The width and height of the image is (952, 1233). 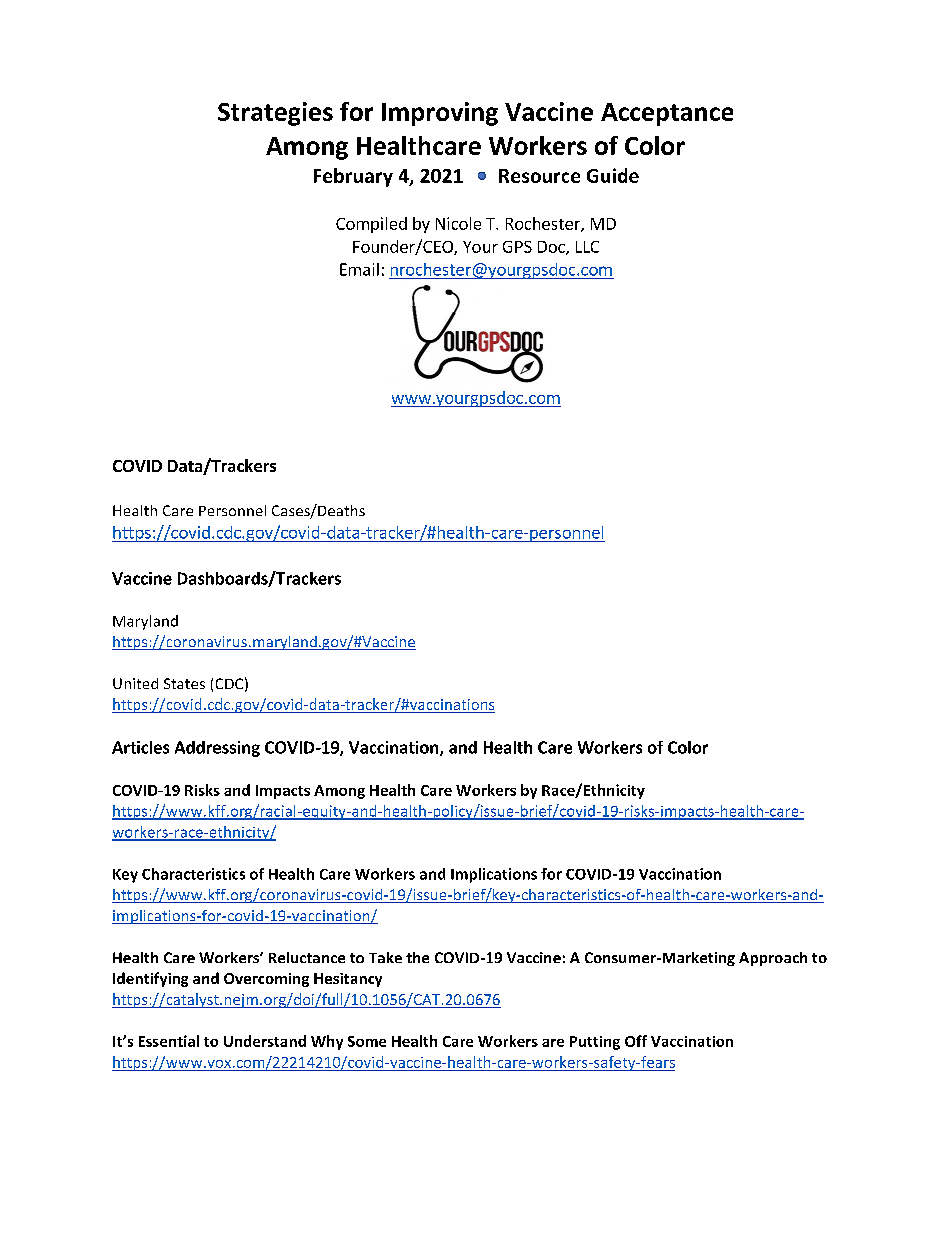 What do you see at coordinates (169, 1041) in the image?
I see `Essential` at bounding box center [169, 1041].
